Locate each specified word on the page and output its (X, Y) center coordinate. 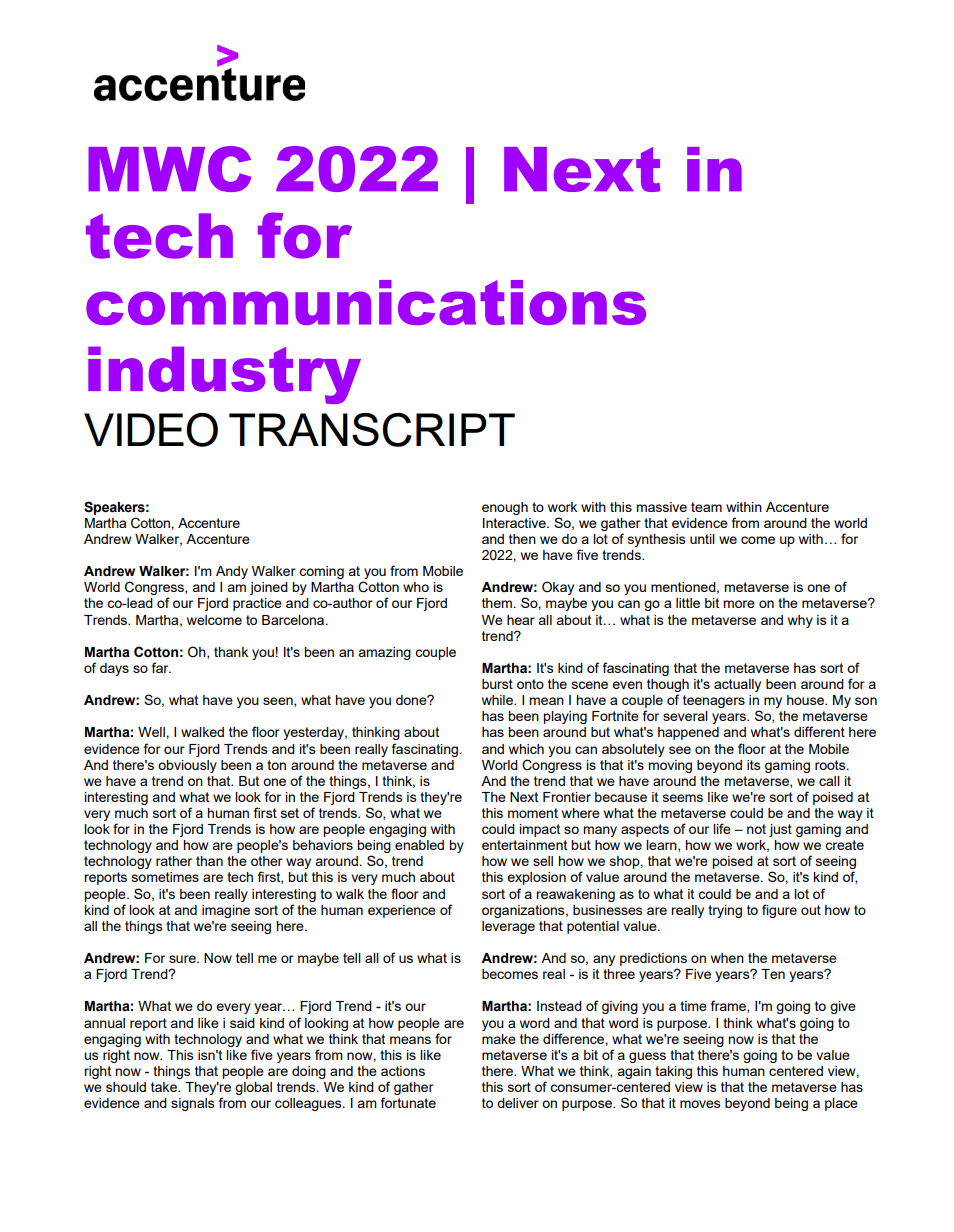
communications (366, 302)
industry (224, 375)
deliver (518, 1103)
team (706, 507)
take (165, 1087)
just (780, 830)
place (841, 1104)
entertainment (524, 845)
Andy (232, 572)
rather (174, 861)
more (739, 604)
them (497, 603)
